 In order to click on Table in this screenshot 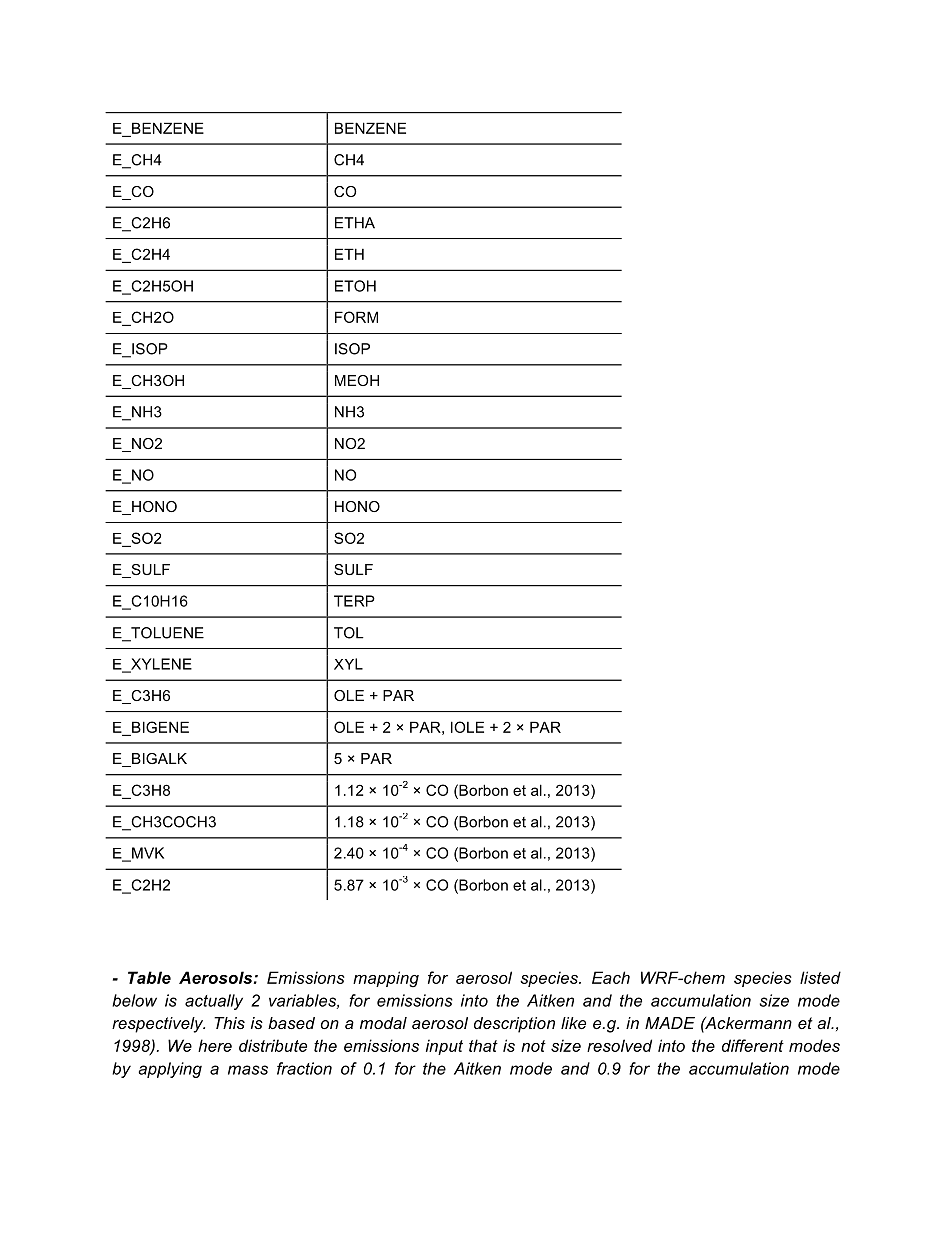, I will do `click(149, 977)`.
